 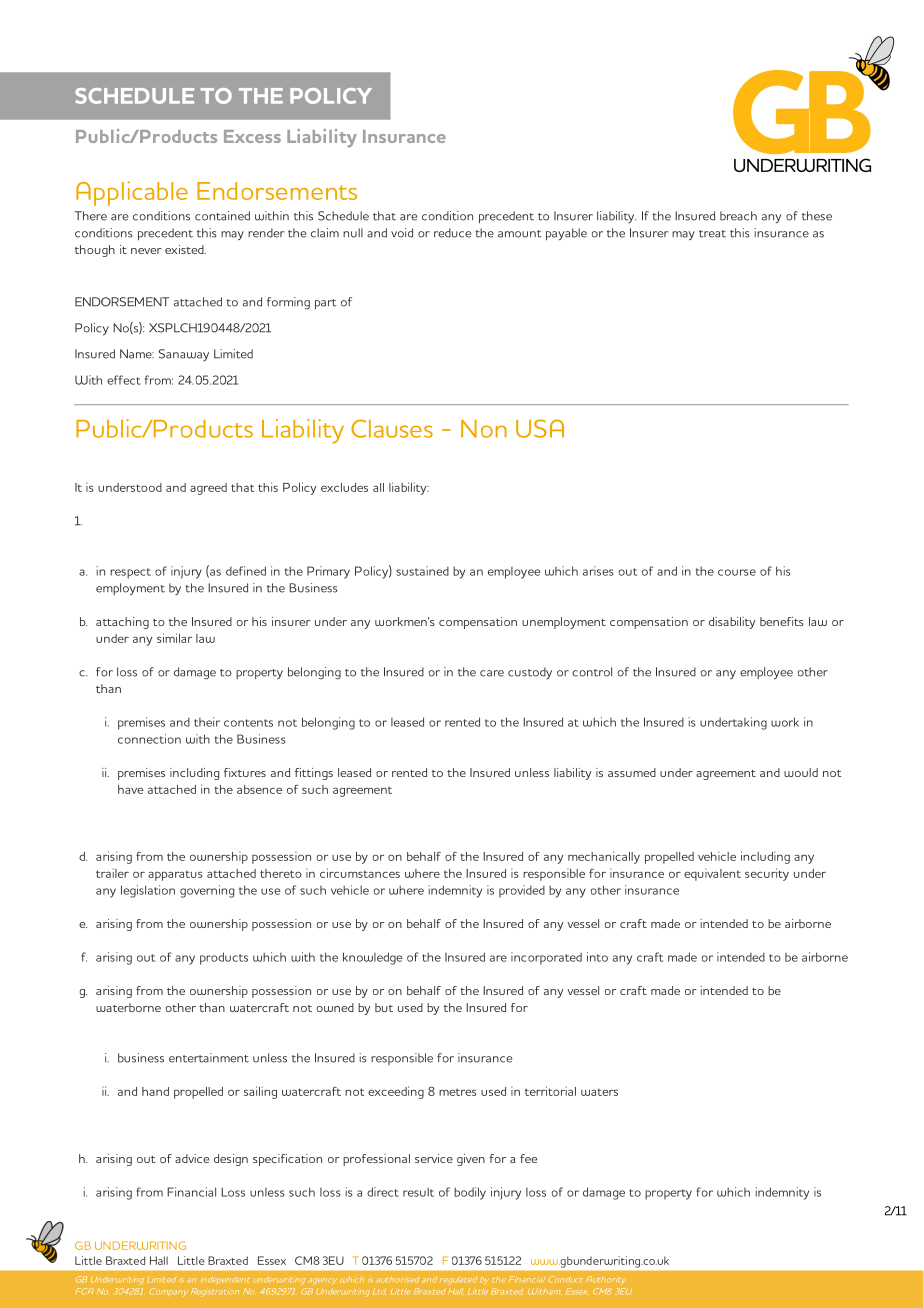 What do you see at coordinates (471, 1160) in the image?
I see `given` at bounding box center [471, 1160].
